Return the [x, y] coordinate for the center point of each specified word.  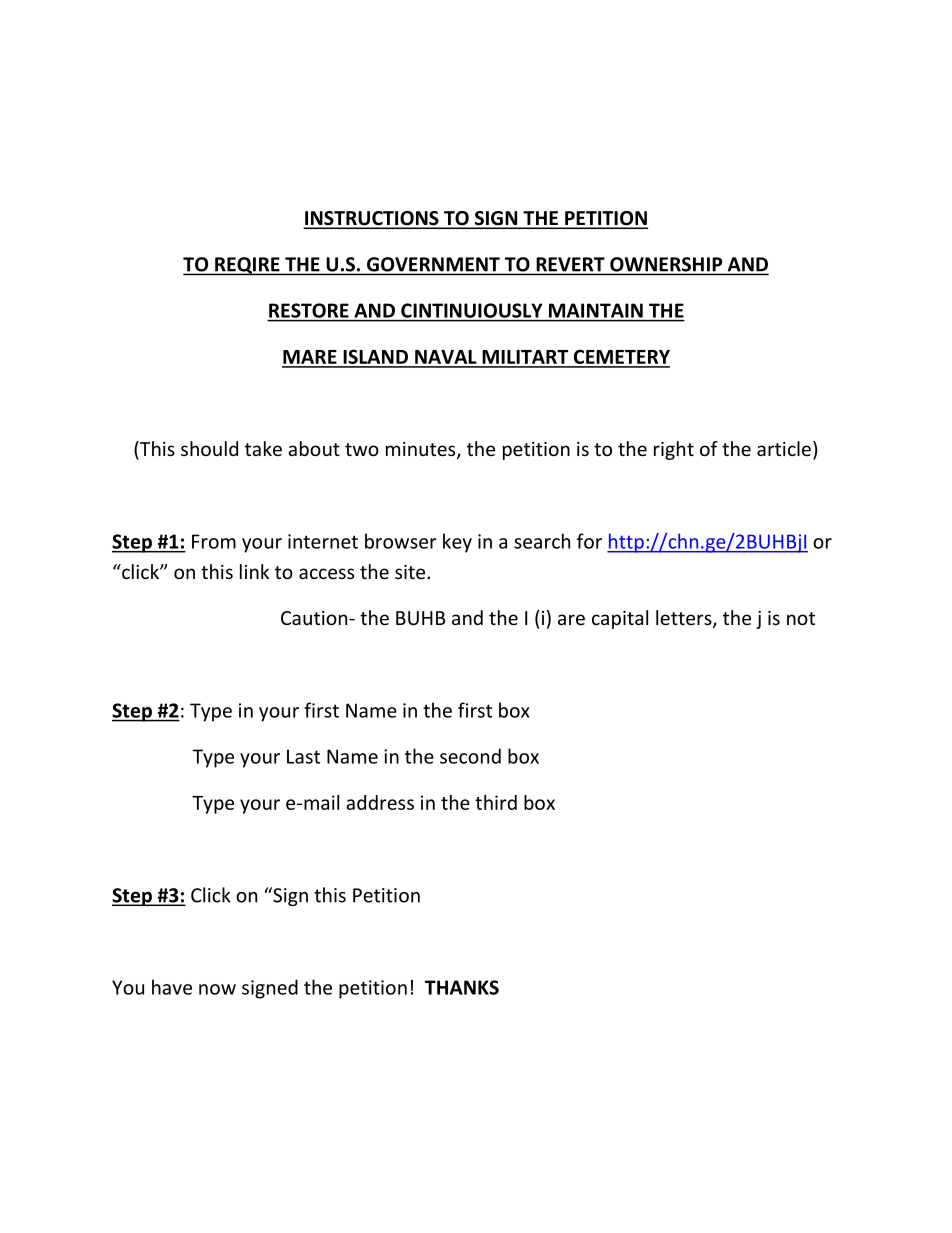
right [674, 450]
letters [685, 619]
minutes [422, 450]
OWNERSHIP [666, 265]
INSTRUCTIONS [372, 219]
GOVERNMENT [433, 265]
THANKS [462, 987]
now [217, 989]
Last [303, 756]
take [263, 448]
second [470, 756]
